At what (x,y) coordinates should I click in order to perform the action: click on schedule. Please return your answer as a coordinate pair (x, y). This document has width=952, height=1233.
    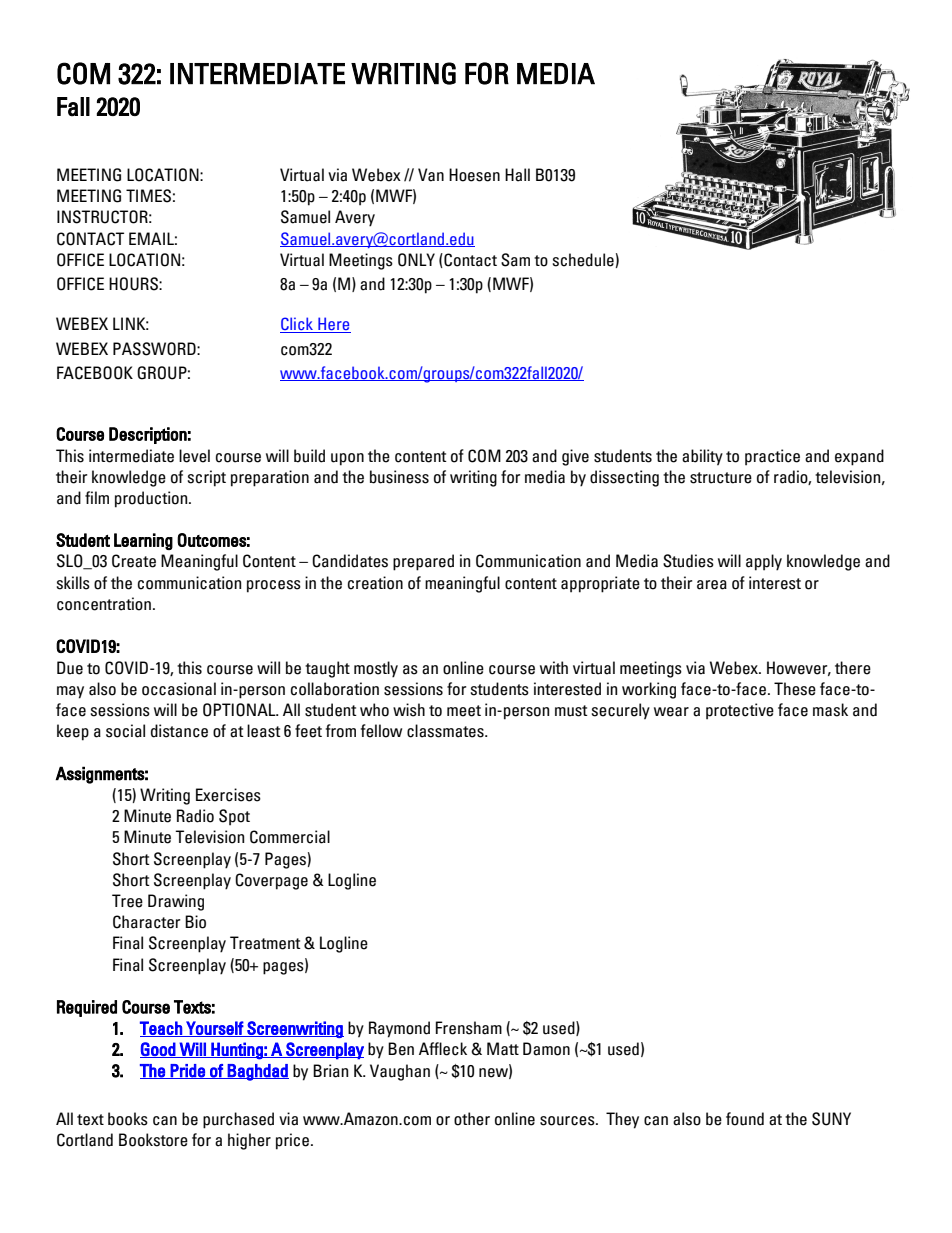
    Looking at the image, I should click on (583, 260).
